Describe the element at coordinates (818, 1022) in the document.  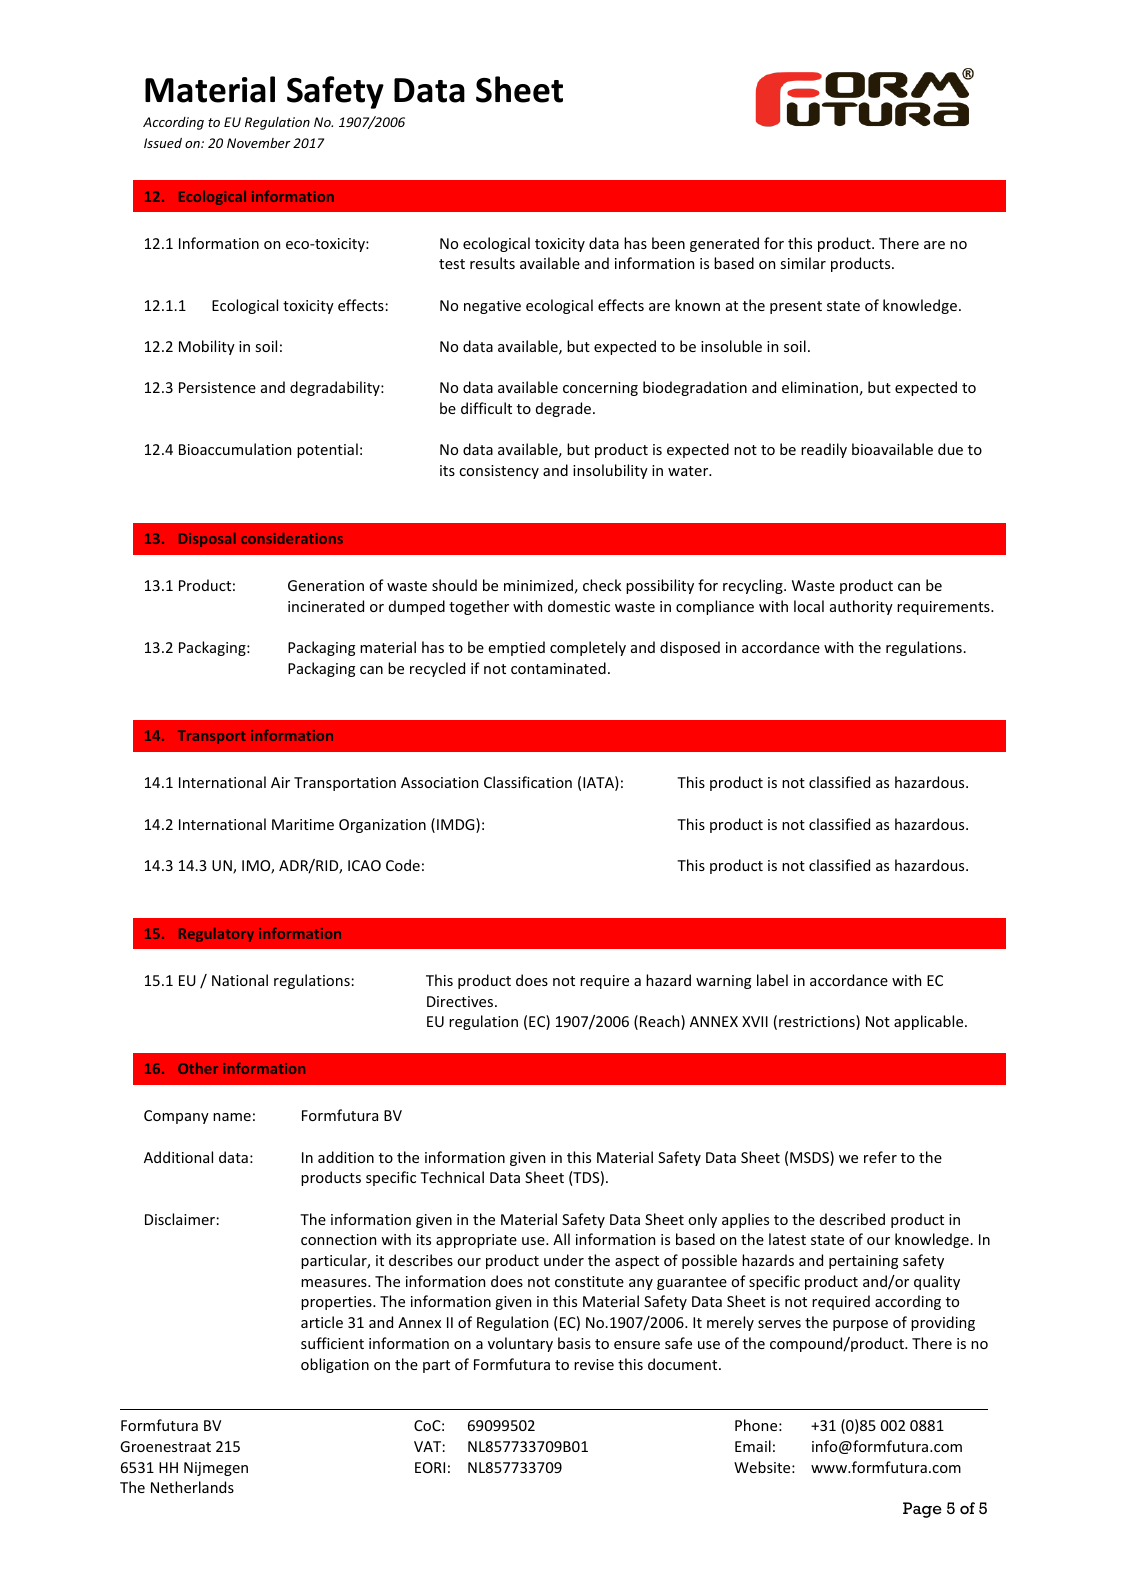
I see `restrictions` at that location.
